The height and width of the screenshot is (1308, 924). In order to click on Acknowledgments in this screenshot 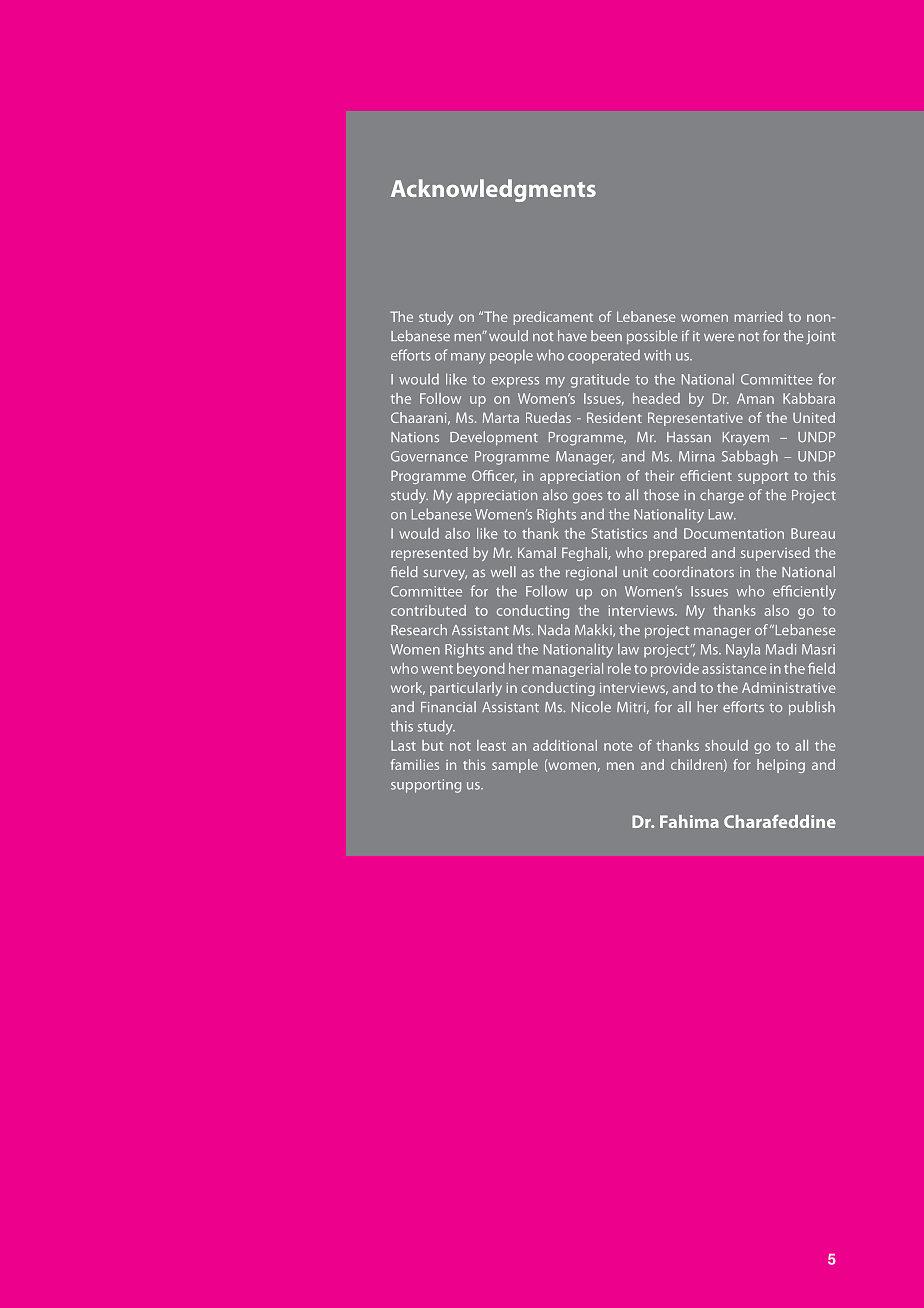, I will do `click(493, 190)`.
